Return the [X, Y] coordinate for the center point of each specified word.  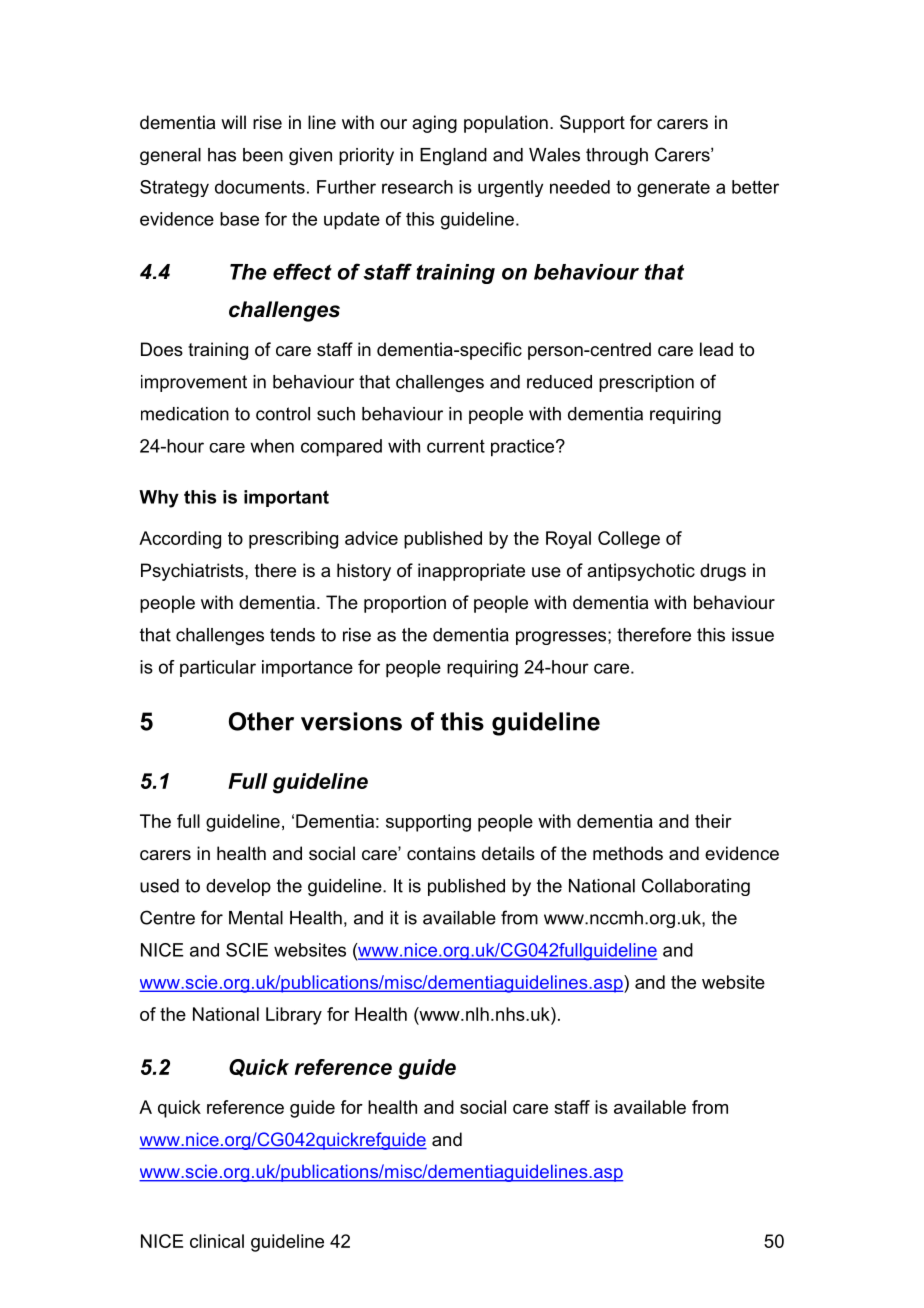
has [222, 155]
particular [218, 668]
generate [673, 188]
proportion [405, 604]
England [453, 156]
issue [753, 635]
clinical [217, 1241]
